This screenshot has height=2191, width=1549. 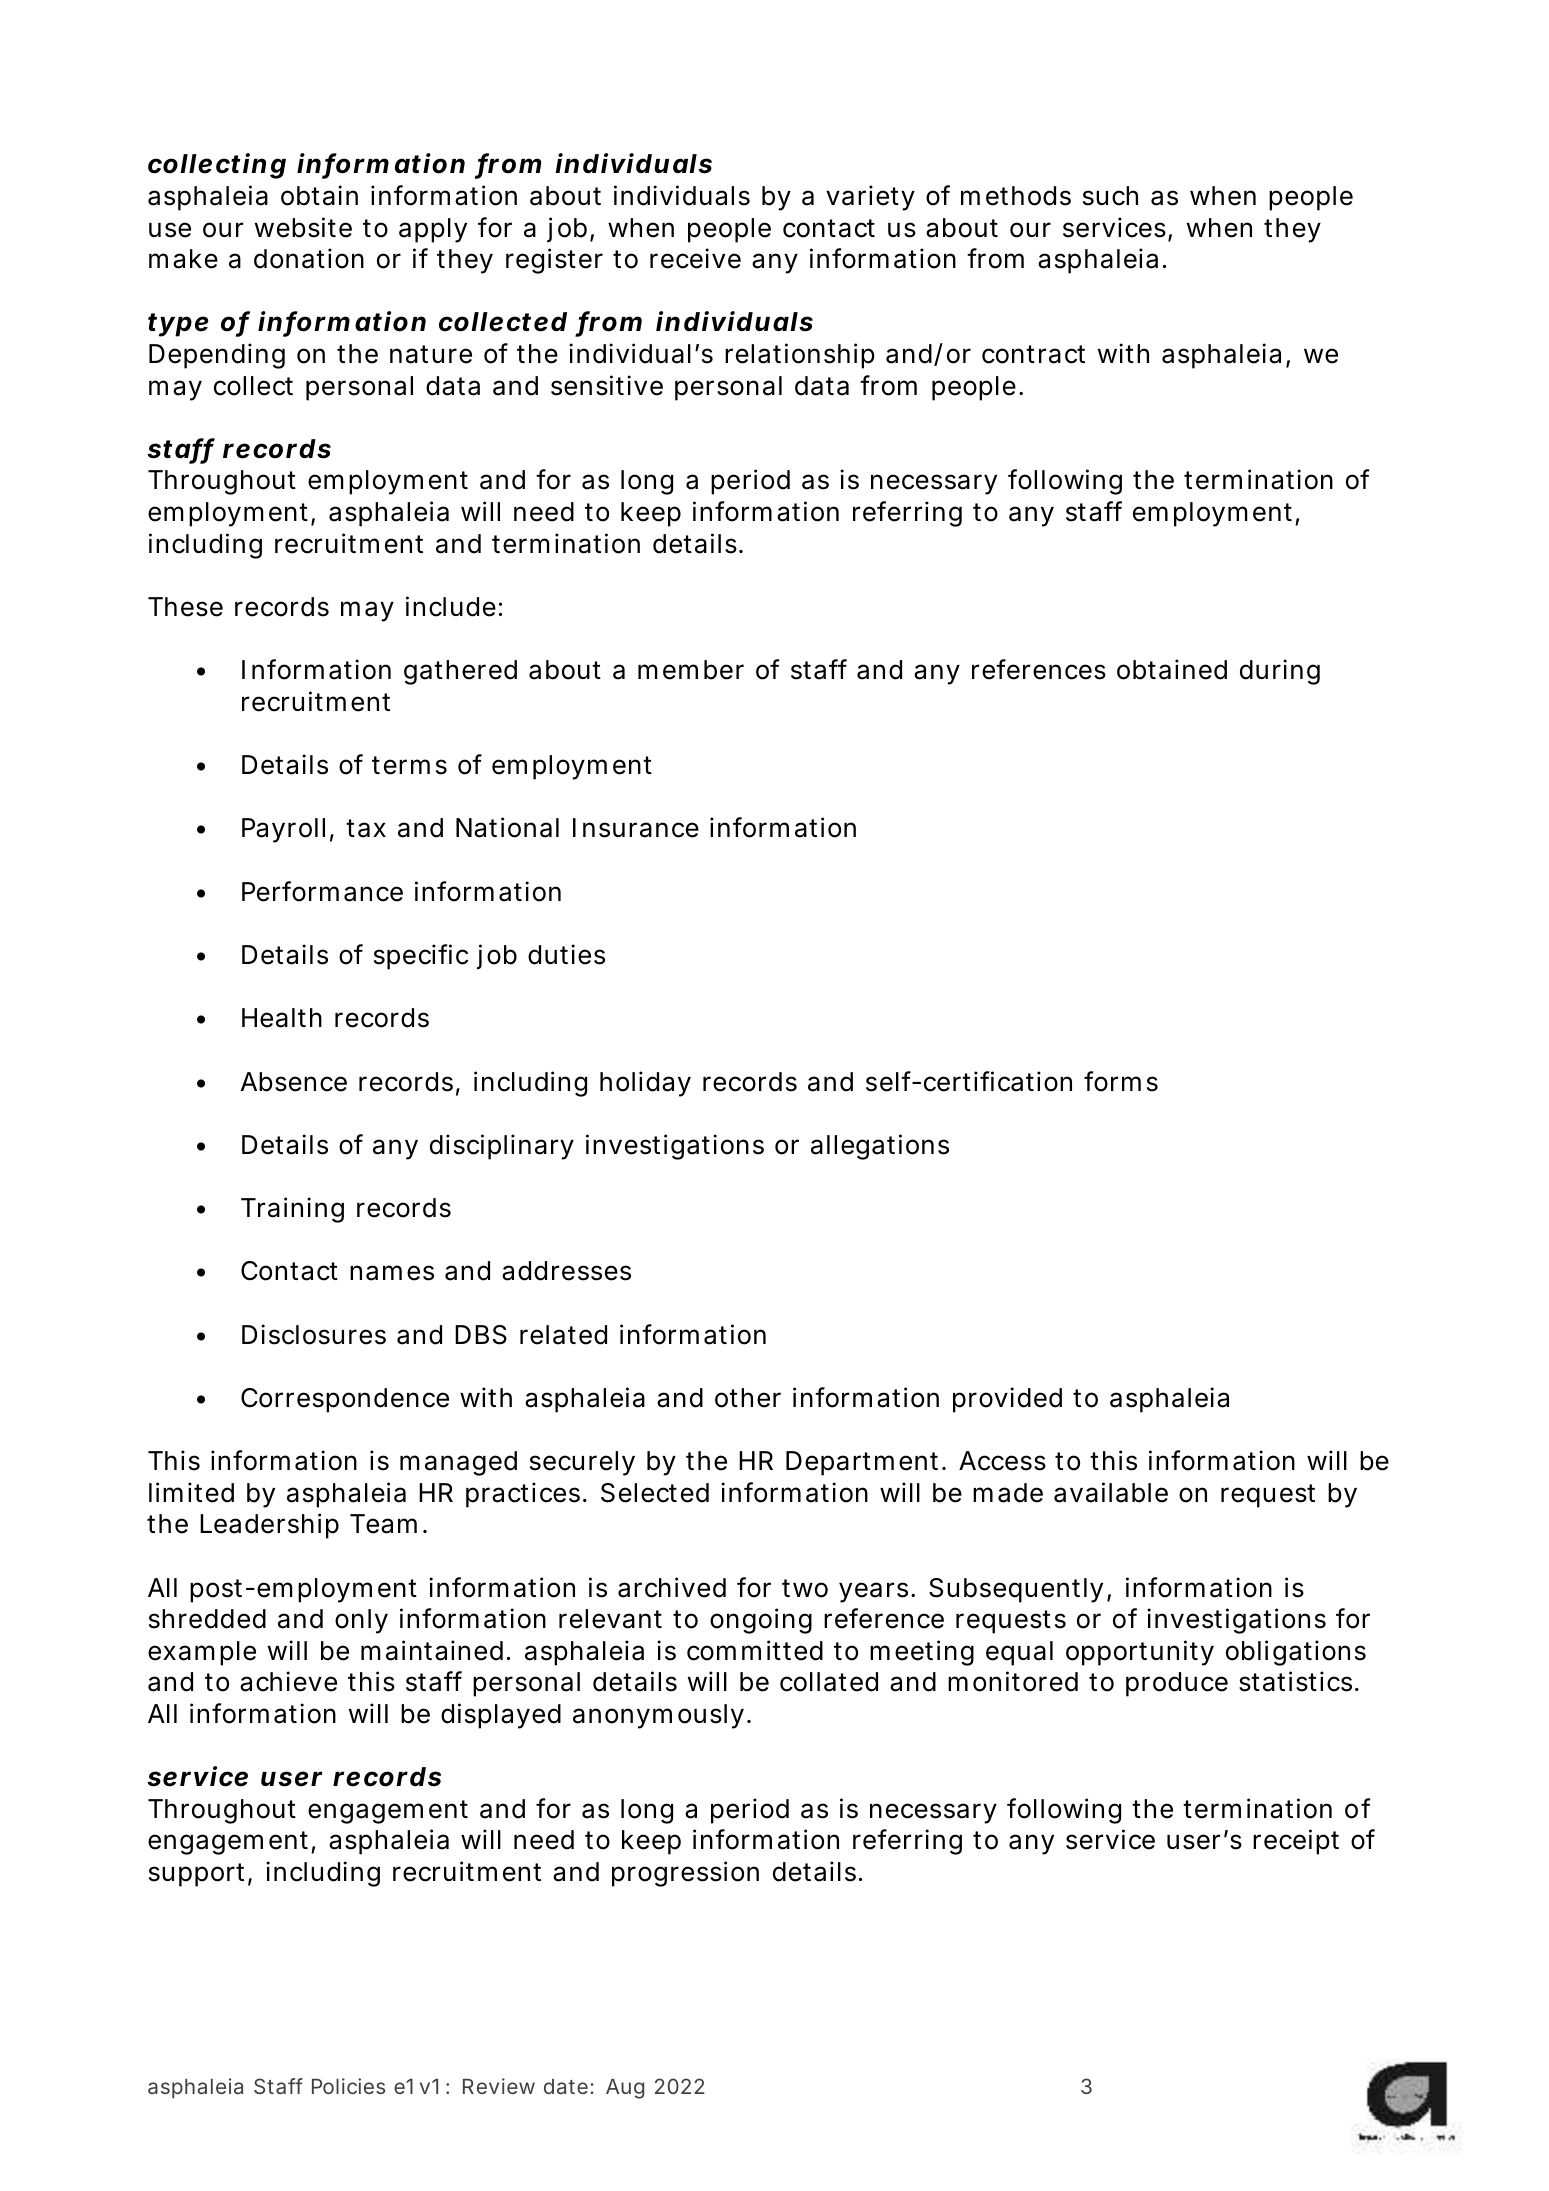 I want to click on donation, so click(x=309, y=258).
